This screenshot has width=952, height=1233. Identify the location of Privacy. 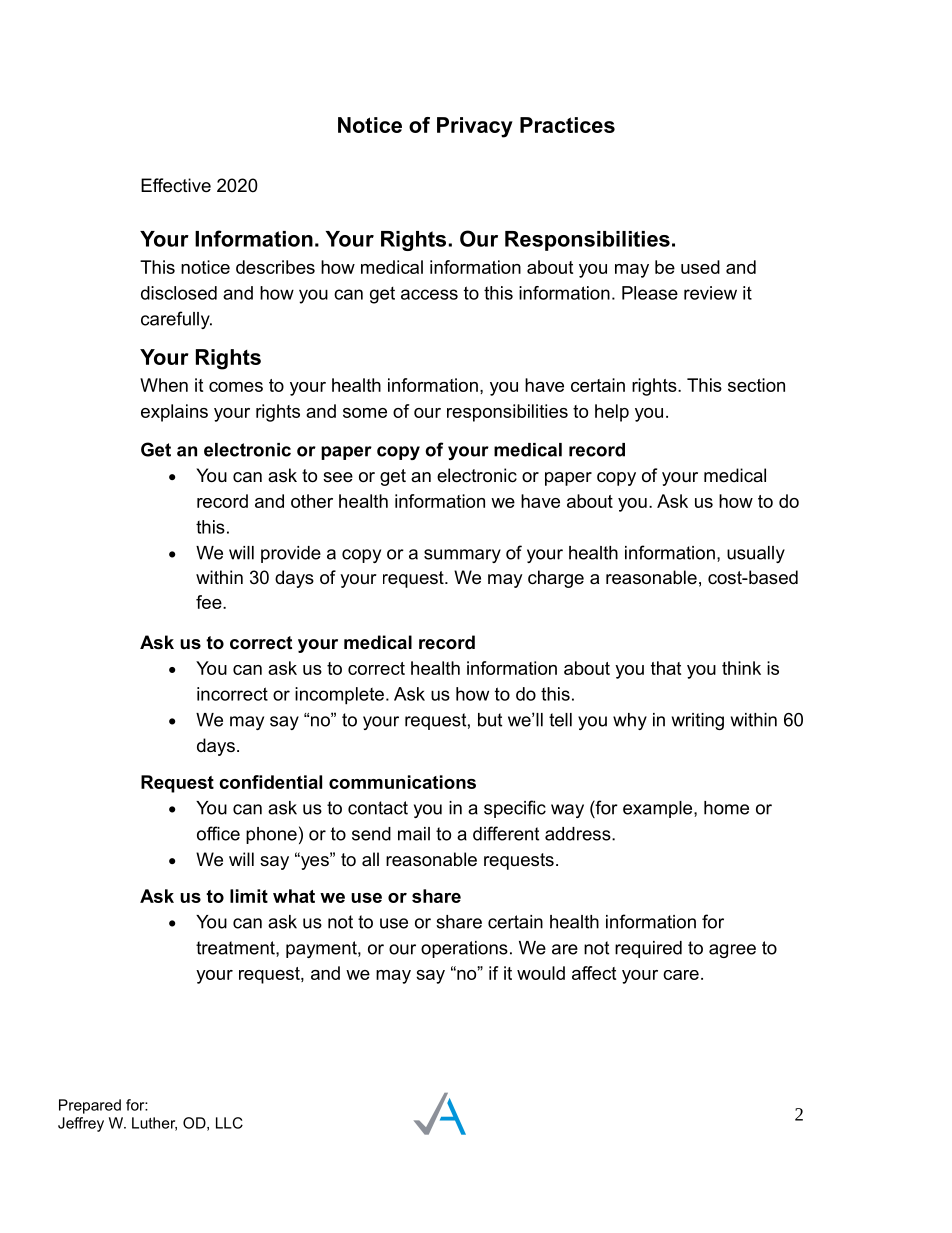
(475, 127).
